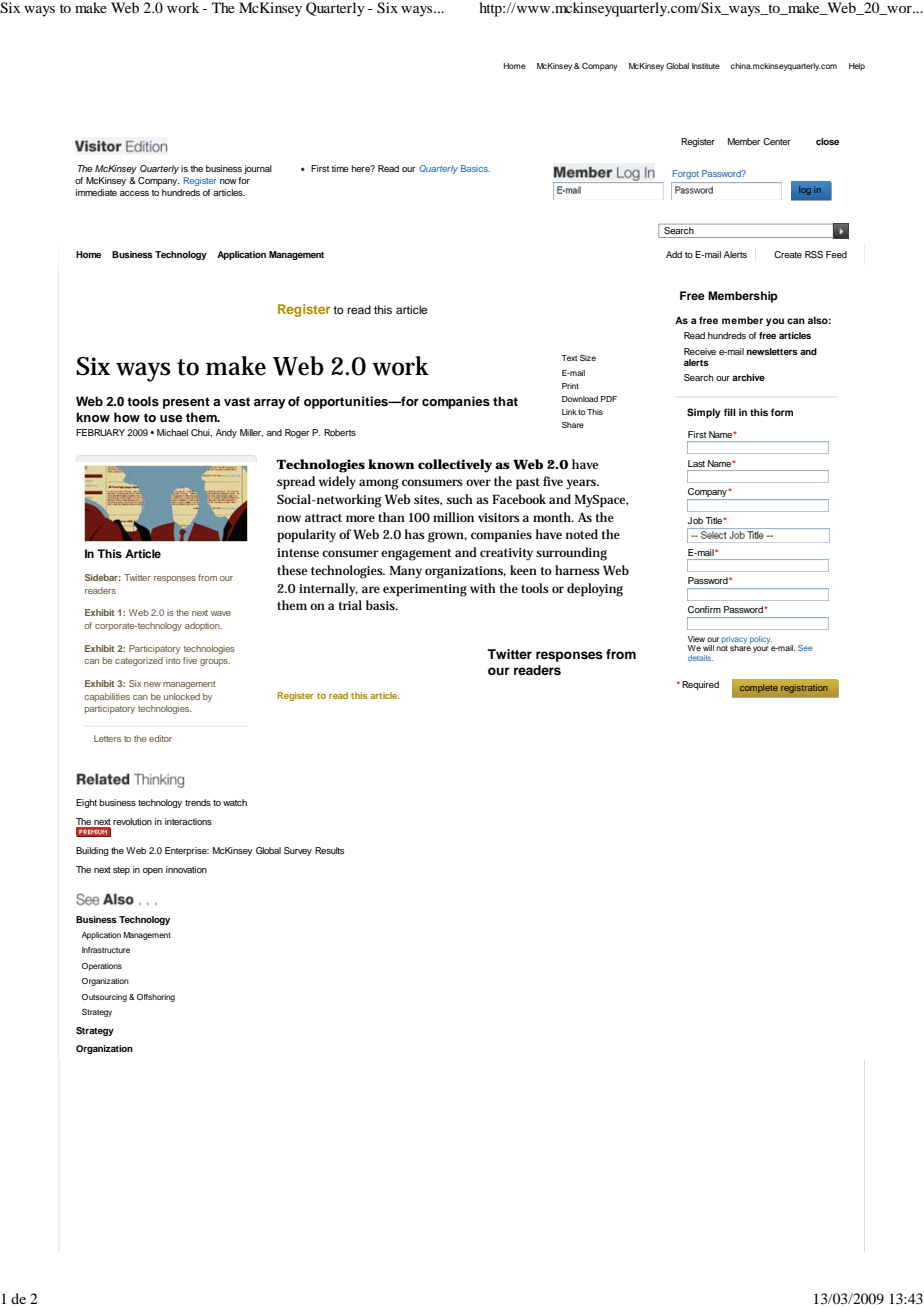  Describe the element at coordinates (329, 850) in the image. I see `Results` at that location.
